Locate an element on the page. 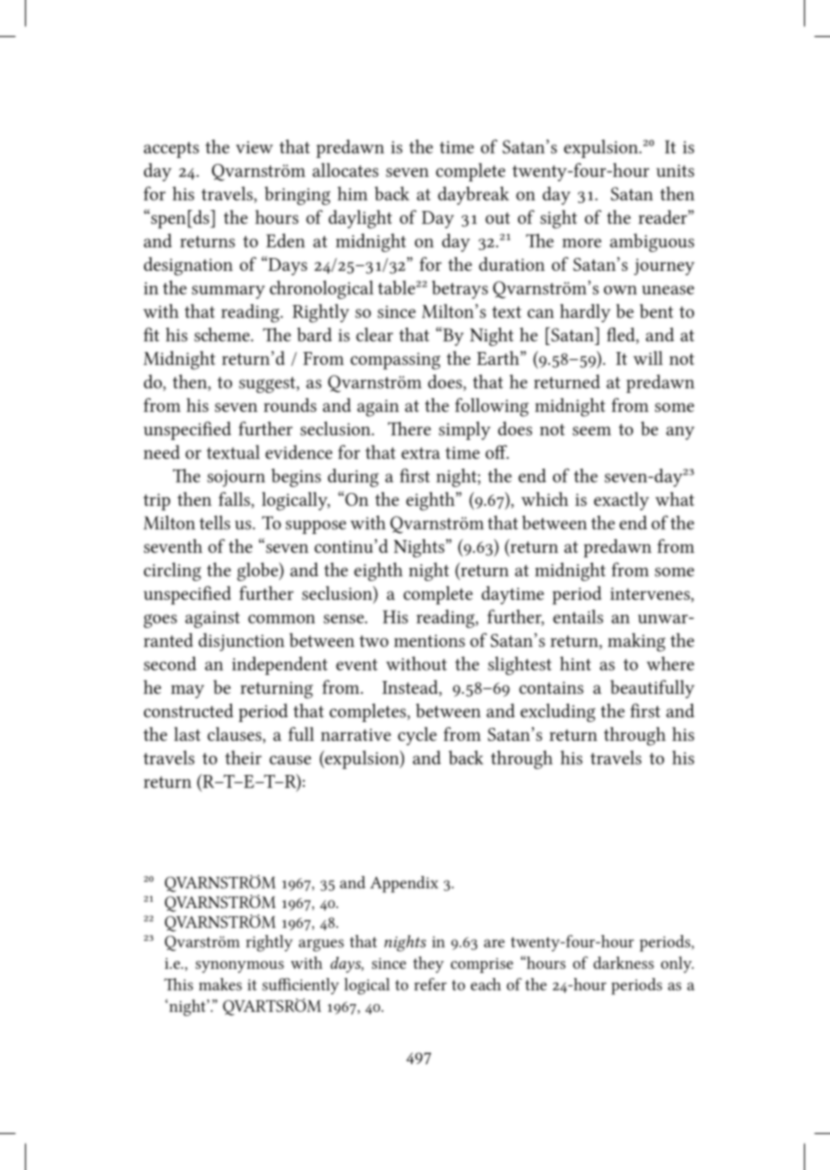  seem is located at coordinates (592, 431).
